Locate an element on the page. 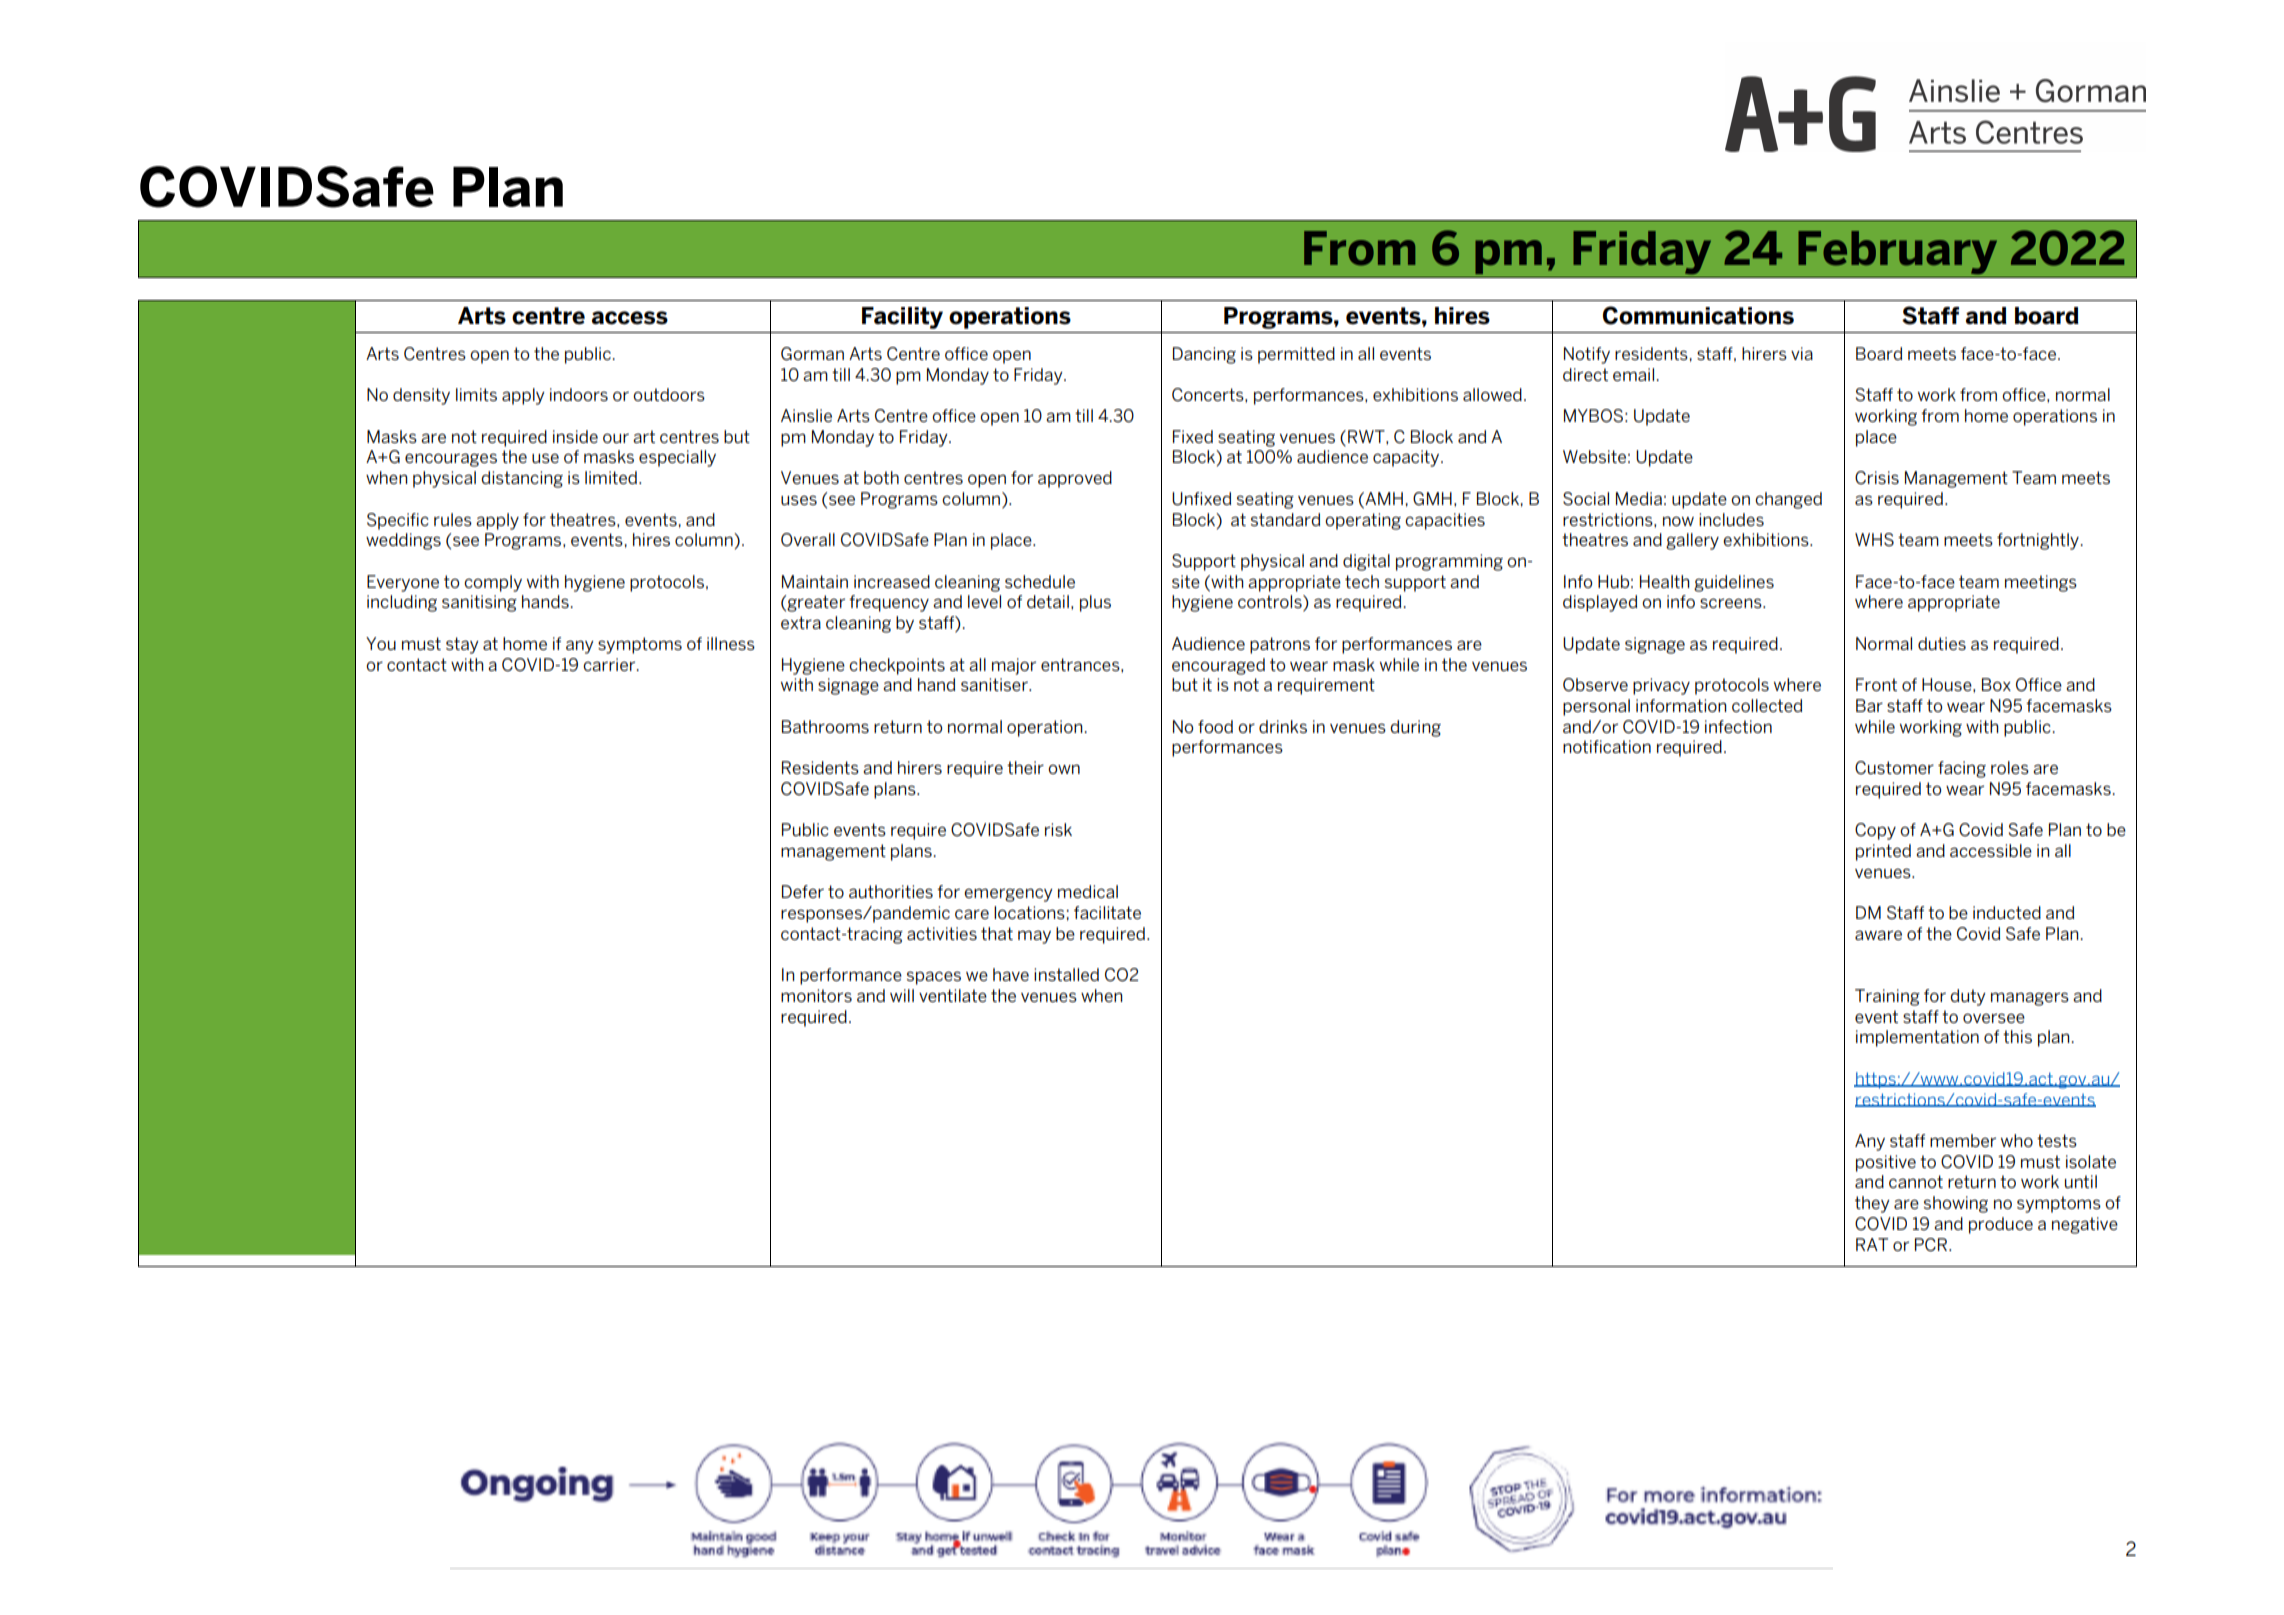 The image size is (2284, 1615). installed is located at coordinates (1066, 974).
